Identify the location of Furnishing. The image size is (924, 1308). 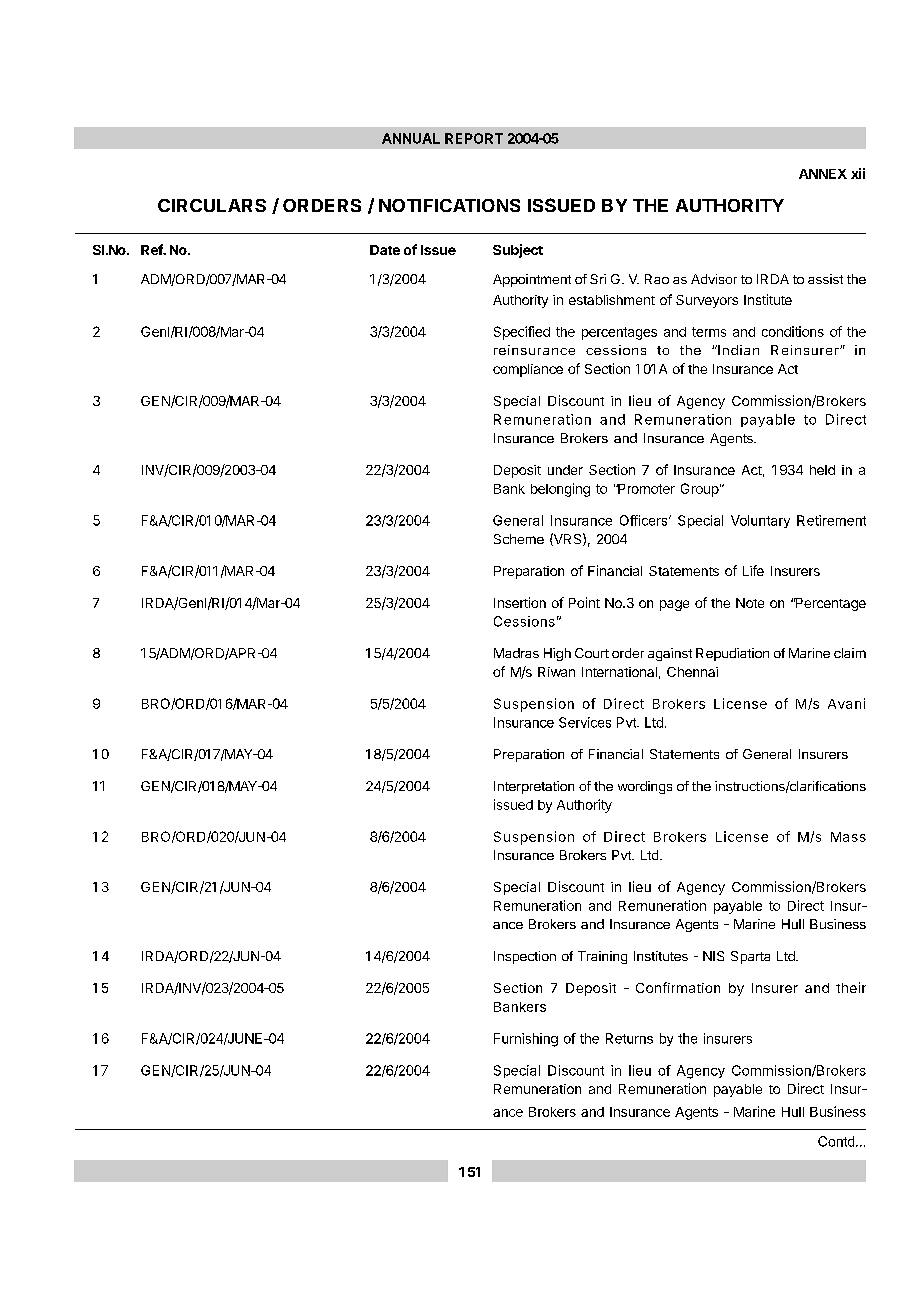
(526, 1040).
